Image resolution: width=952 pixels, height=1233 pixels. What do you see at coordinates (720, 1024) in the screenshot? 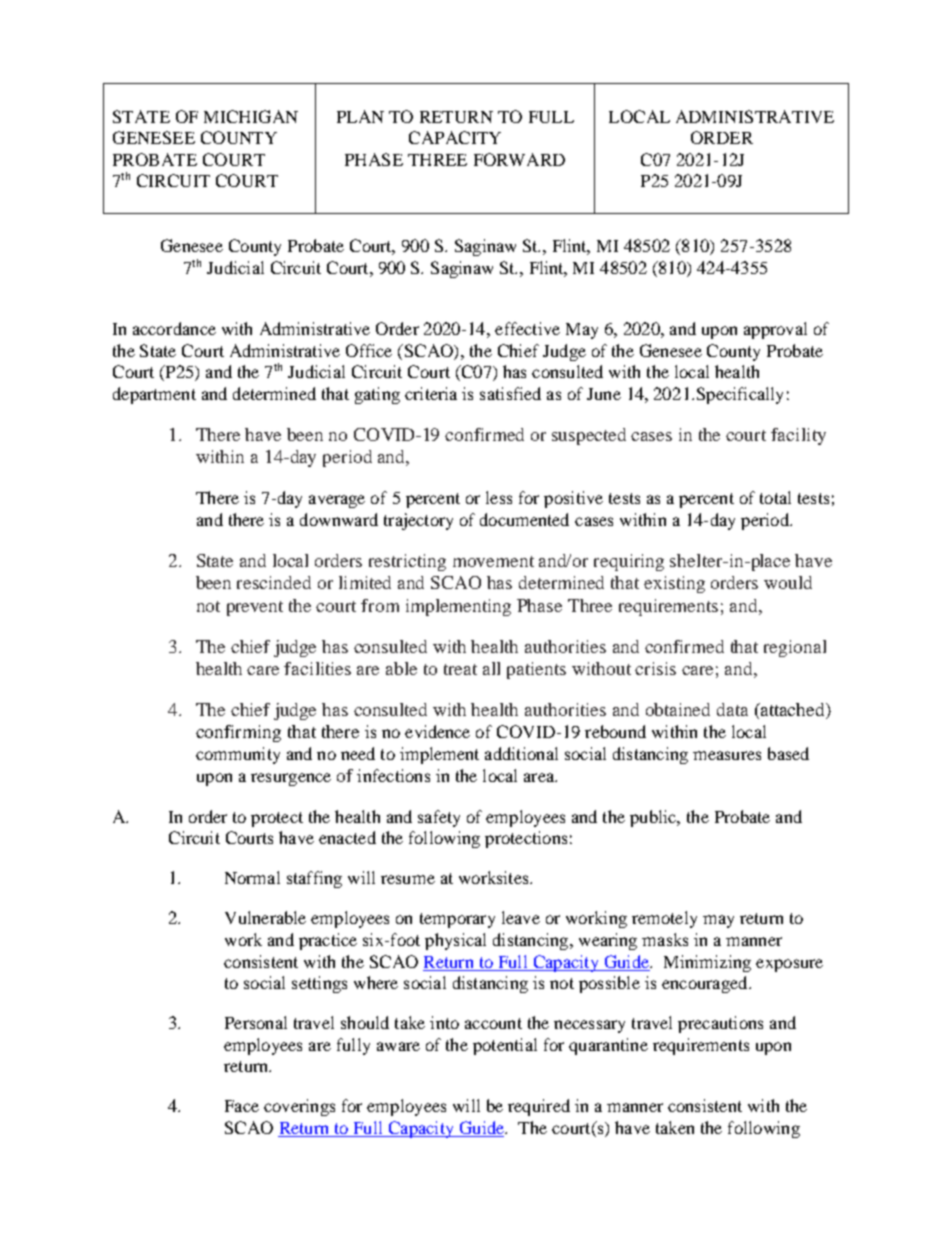
I see `precautions` at bounding box center [720, 1024].
